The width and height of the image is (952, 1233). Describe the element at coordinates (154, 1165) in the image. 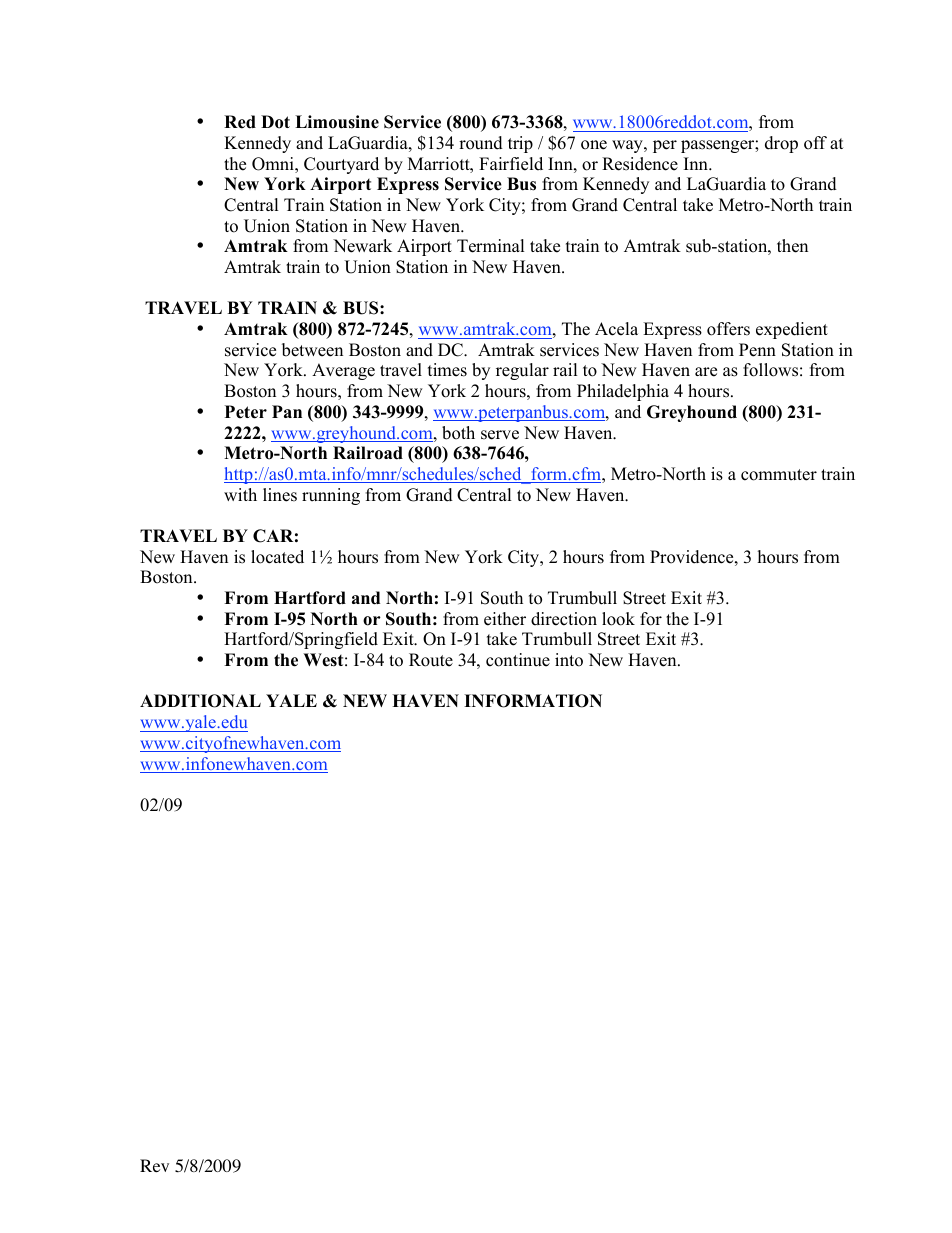

I see `Rev` at that location.
